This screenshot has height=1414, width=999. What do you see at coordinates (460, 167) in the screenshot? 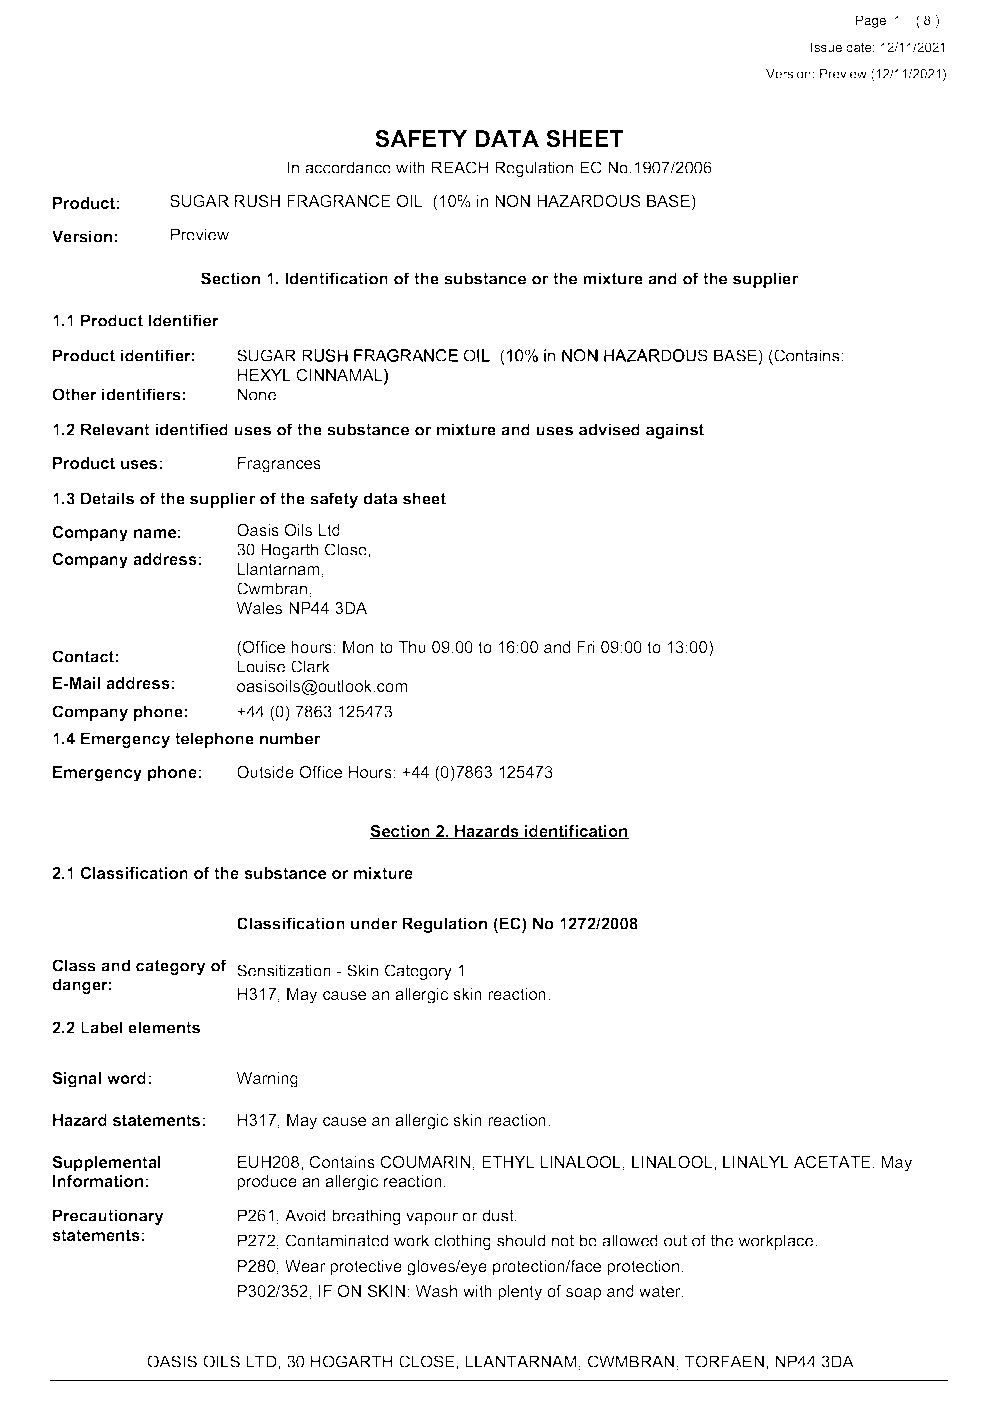
I see `REACH` at bounding box center [460, 167].
